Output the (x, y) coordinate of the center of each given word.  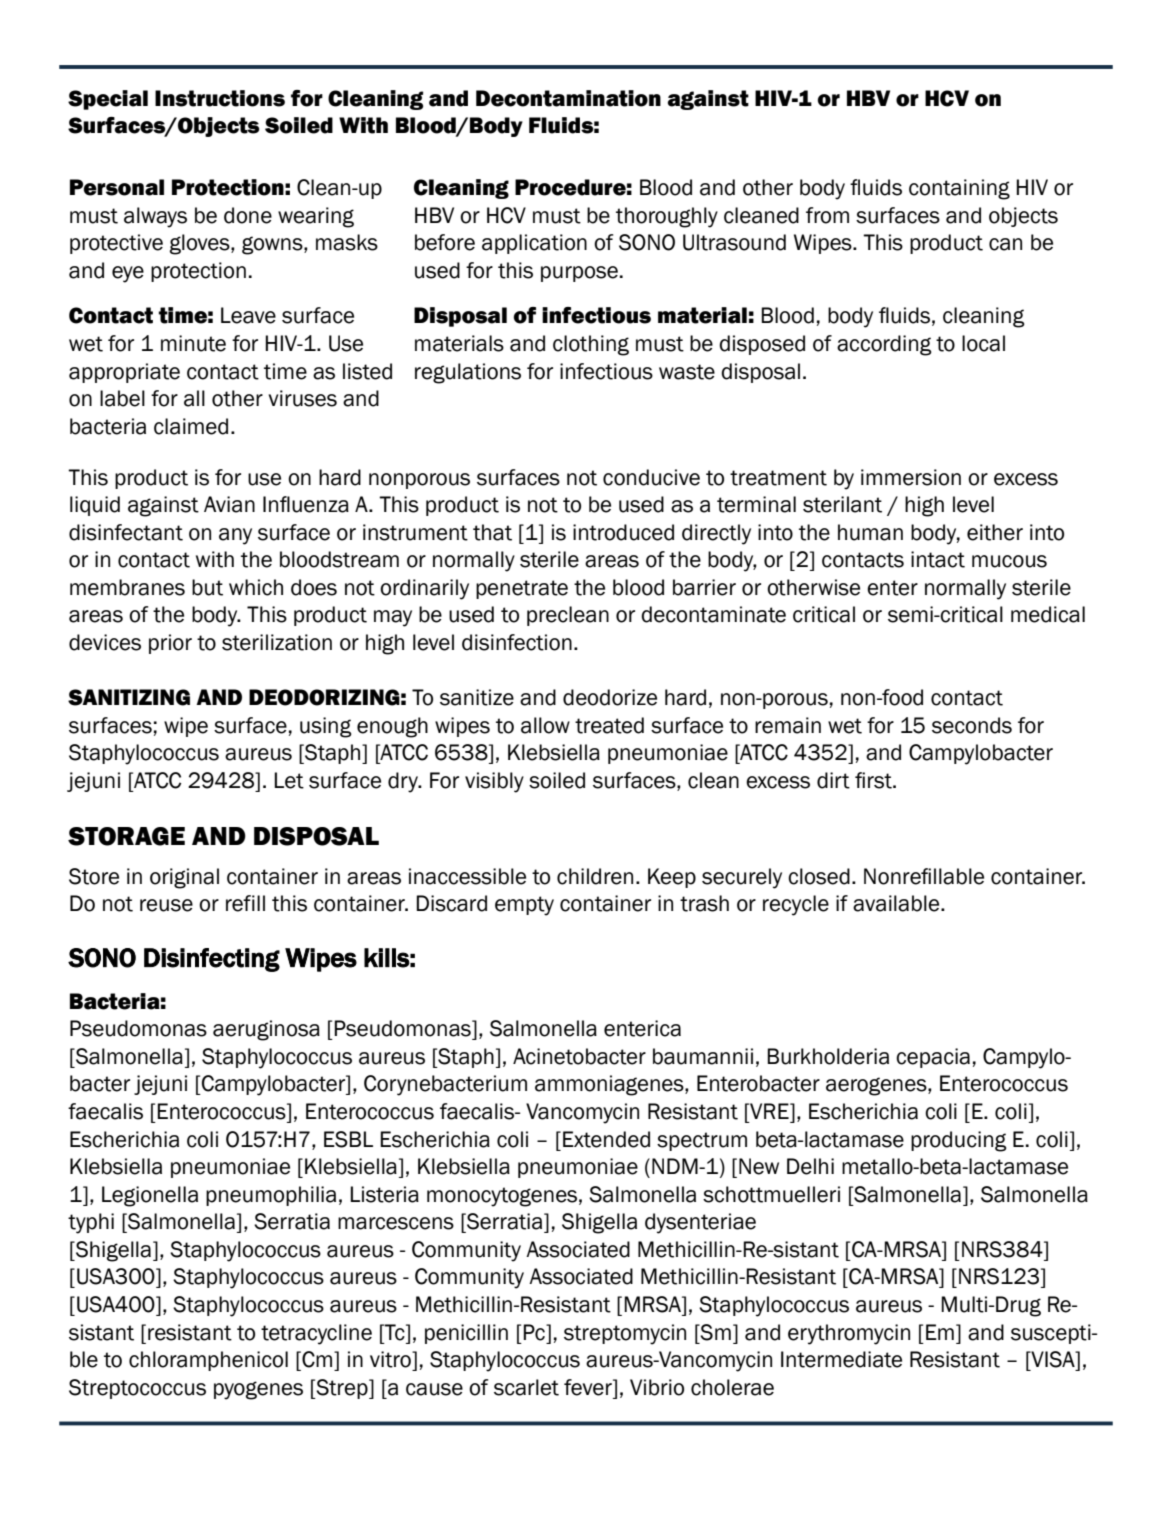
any (235, 536)
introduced (623, 532)
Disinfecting (212, 960)
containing (959, 189)
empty (524, 906)
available (897, 903)
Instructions (220, 98)
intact (938, 559)
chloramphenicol (208, 1361)
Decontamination (568, 98)
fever (589, 1387)
